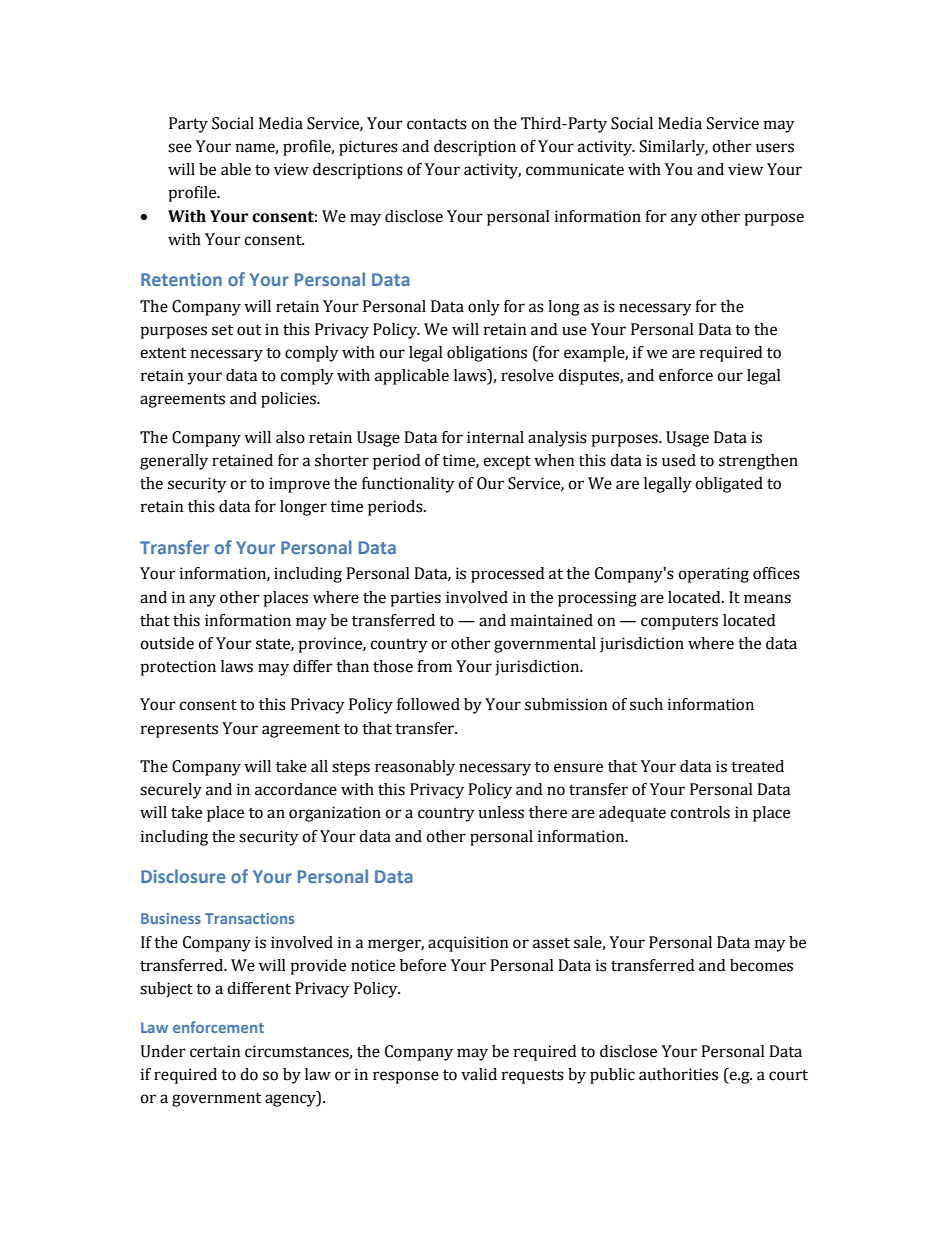 The width and height of the document is (952, 1233). I want to click on users, so click(775, 148).
